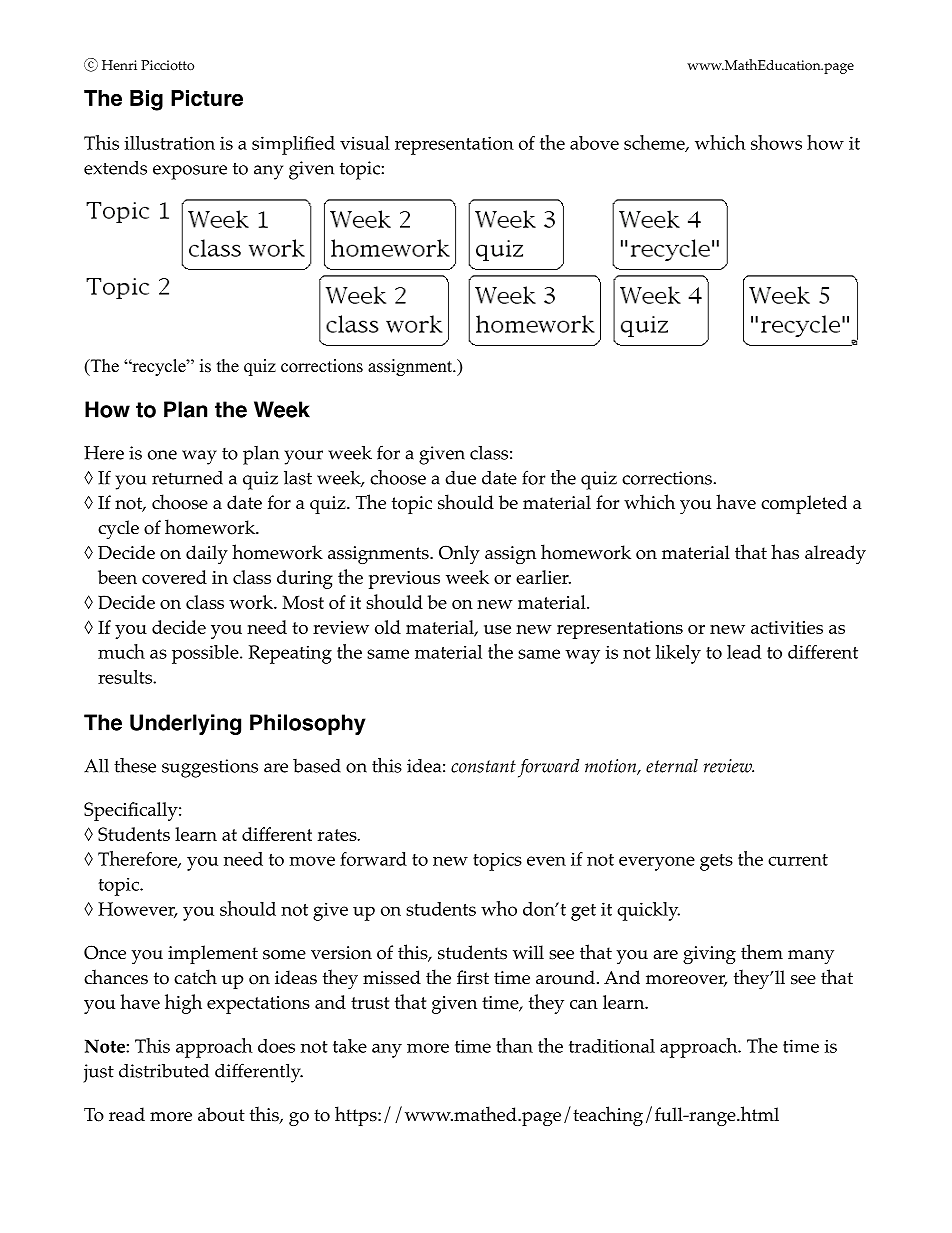 Image resolution: width=952 pixels, height=1233 pixels. I want to click on visual, so click(365, 143).
